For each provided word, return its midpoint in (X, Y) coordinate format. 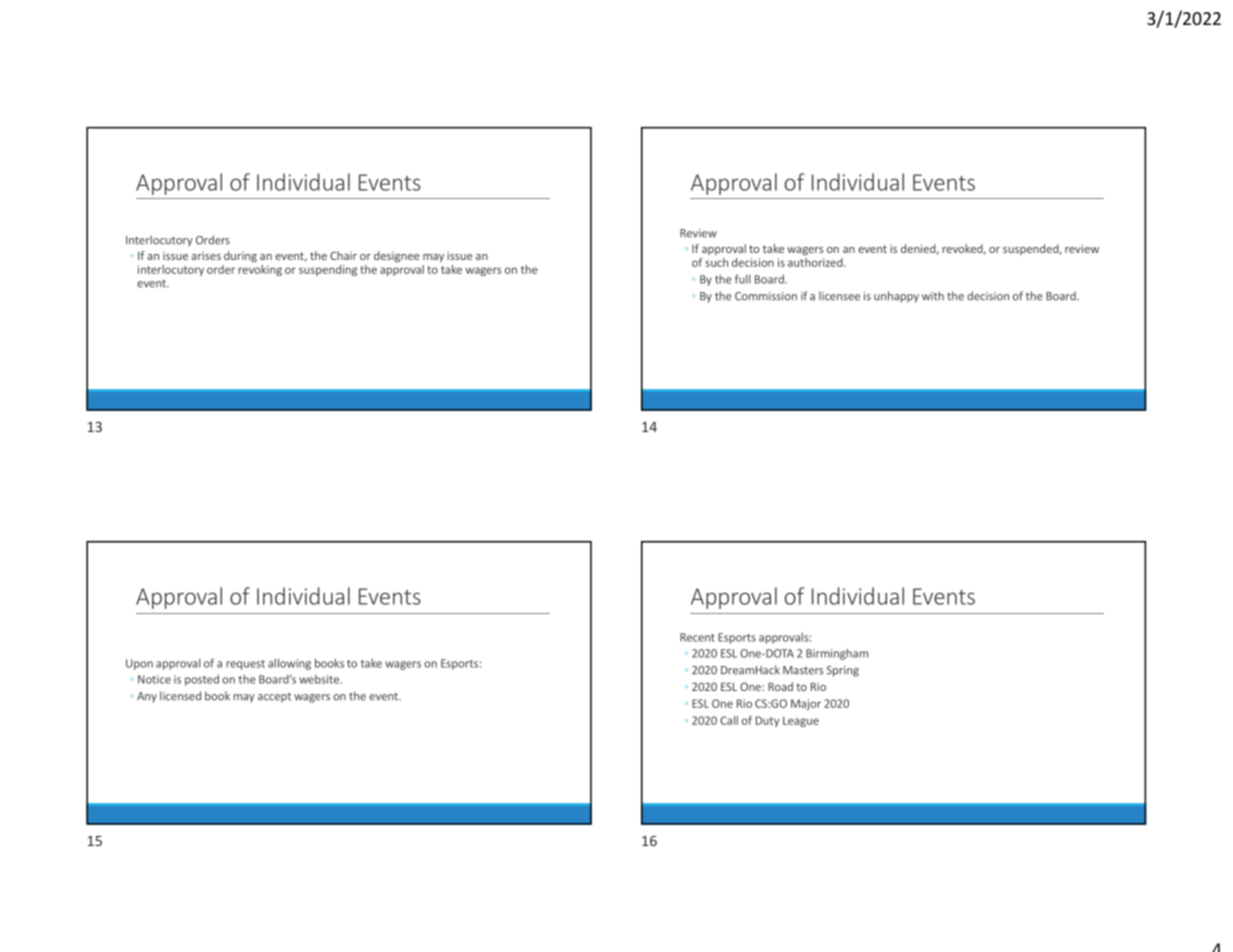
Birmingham (837, 654)
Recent (697, 637)
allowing (289, 664)
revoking (260, 269)
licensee (839, 296)
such (716, 262)
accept (274, 698)
